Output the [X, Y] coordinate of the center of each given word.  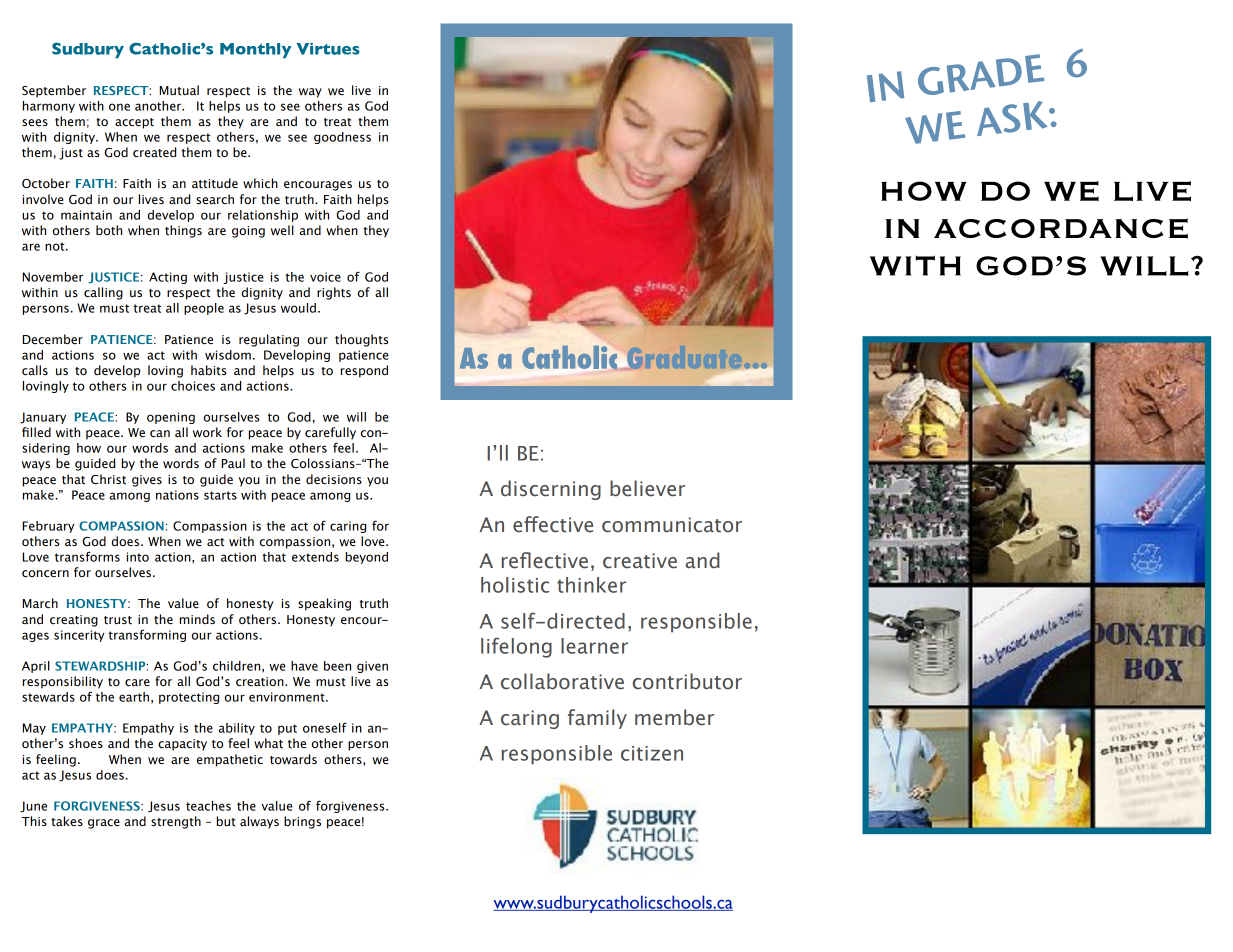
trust [118, 620]
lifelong [516, 647]
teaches [208, 806]
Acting [168, 278]
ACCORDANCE [1061, 228]
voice [325, 277]
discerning [551, 490]
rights [334, 293]
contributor [687, 681]
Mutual [179, 90]
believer [647, 488]
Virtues [328, 49]
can [160, 434]
